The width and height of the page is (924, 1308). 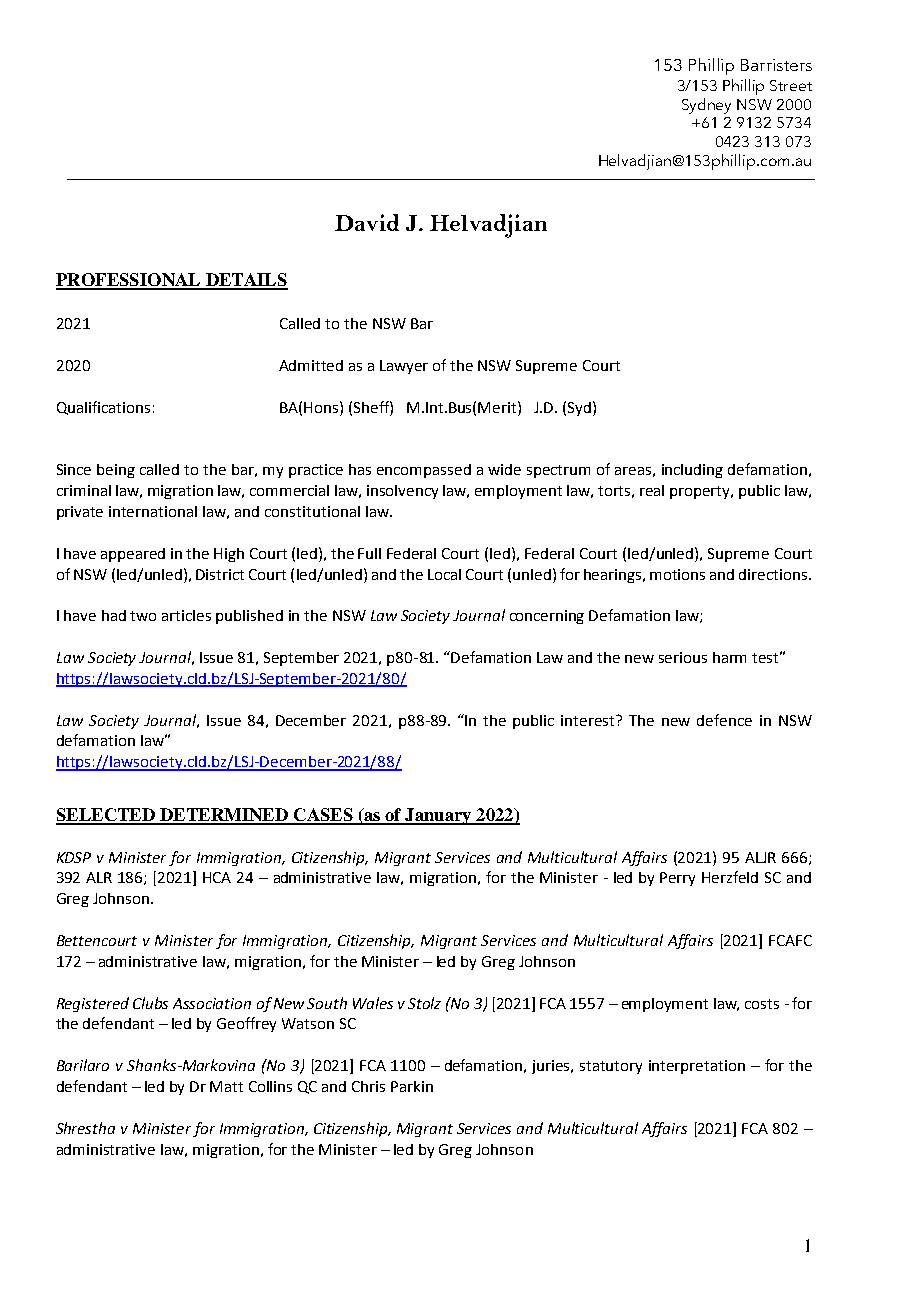 I want to click on encompassed, so click(x=424, y=471).
